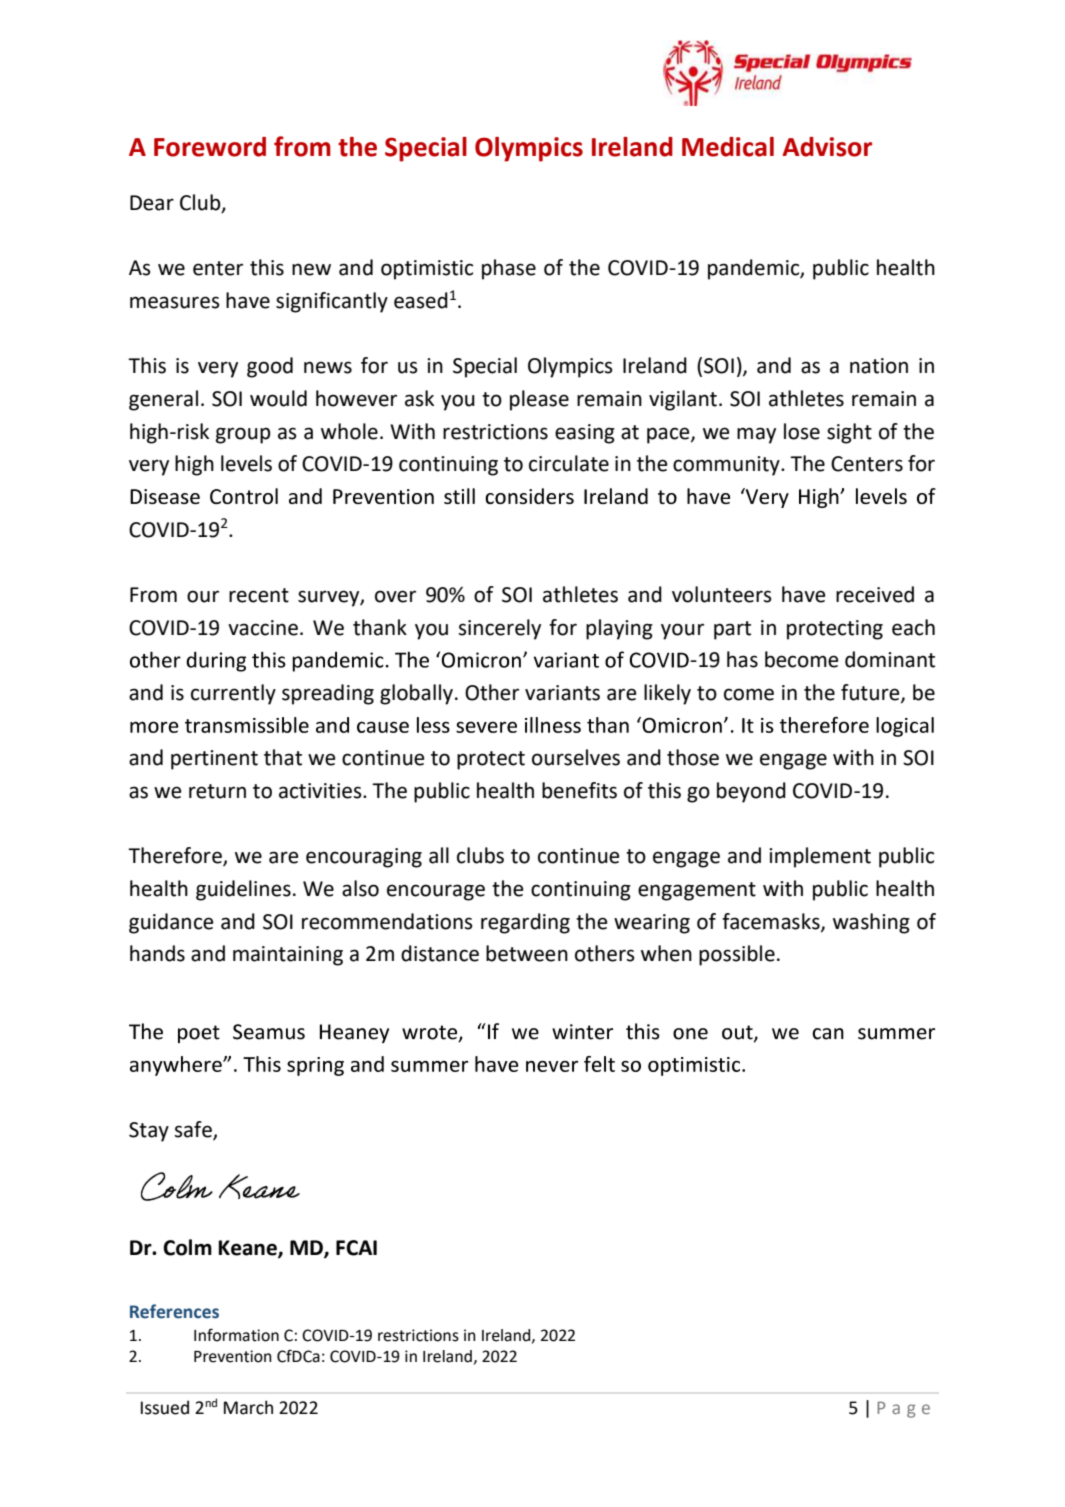  What do you see at coordinates (210, 147) in the image?
I see `Foreword` at bounding box center [210, 147].
